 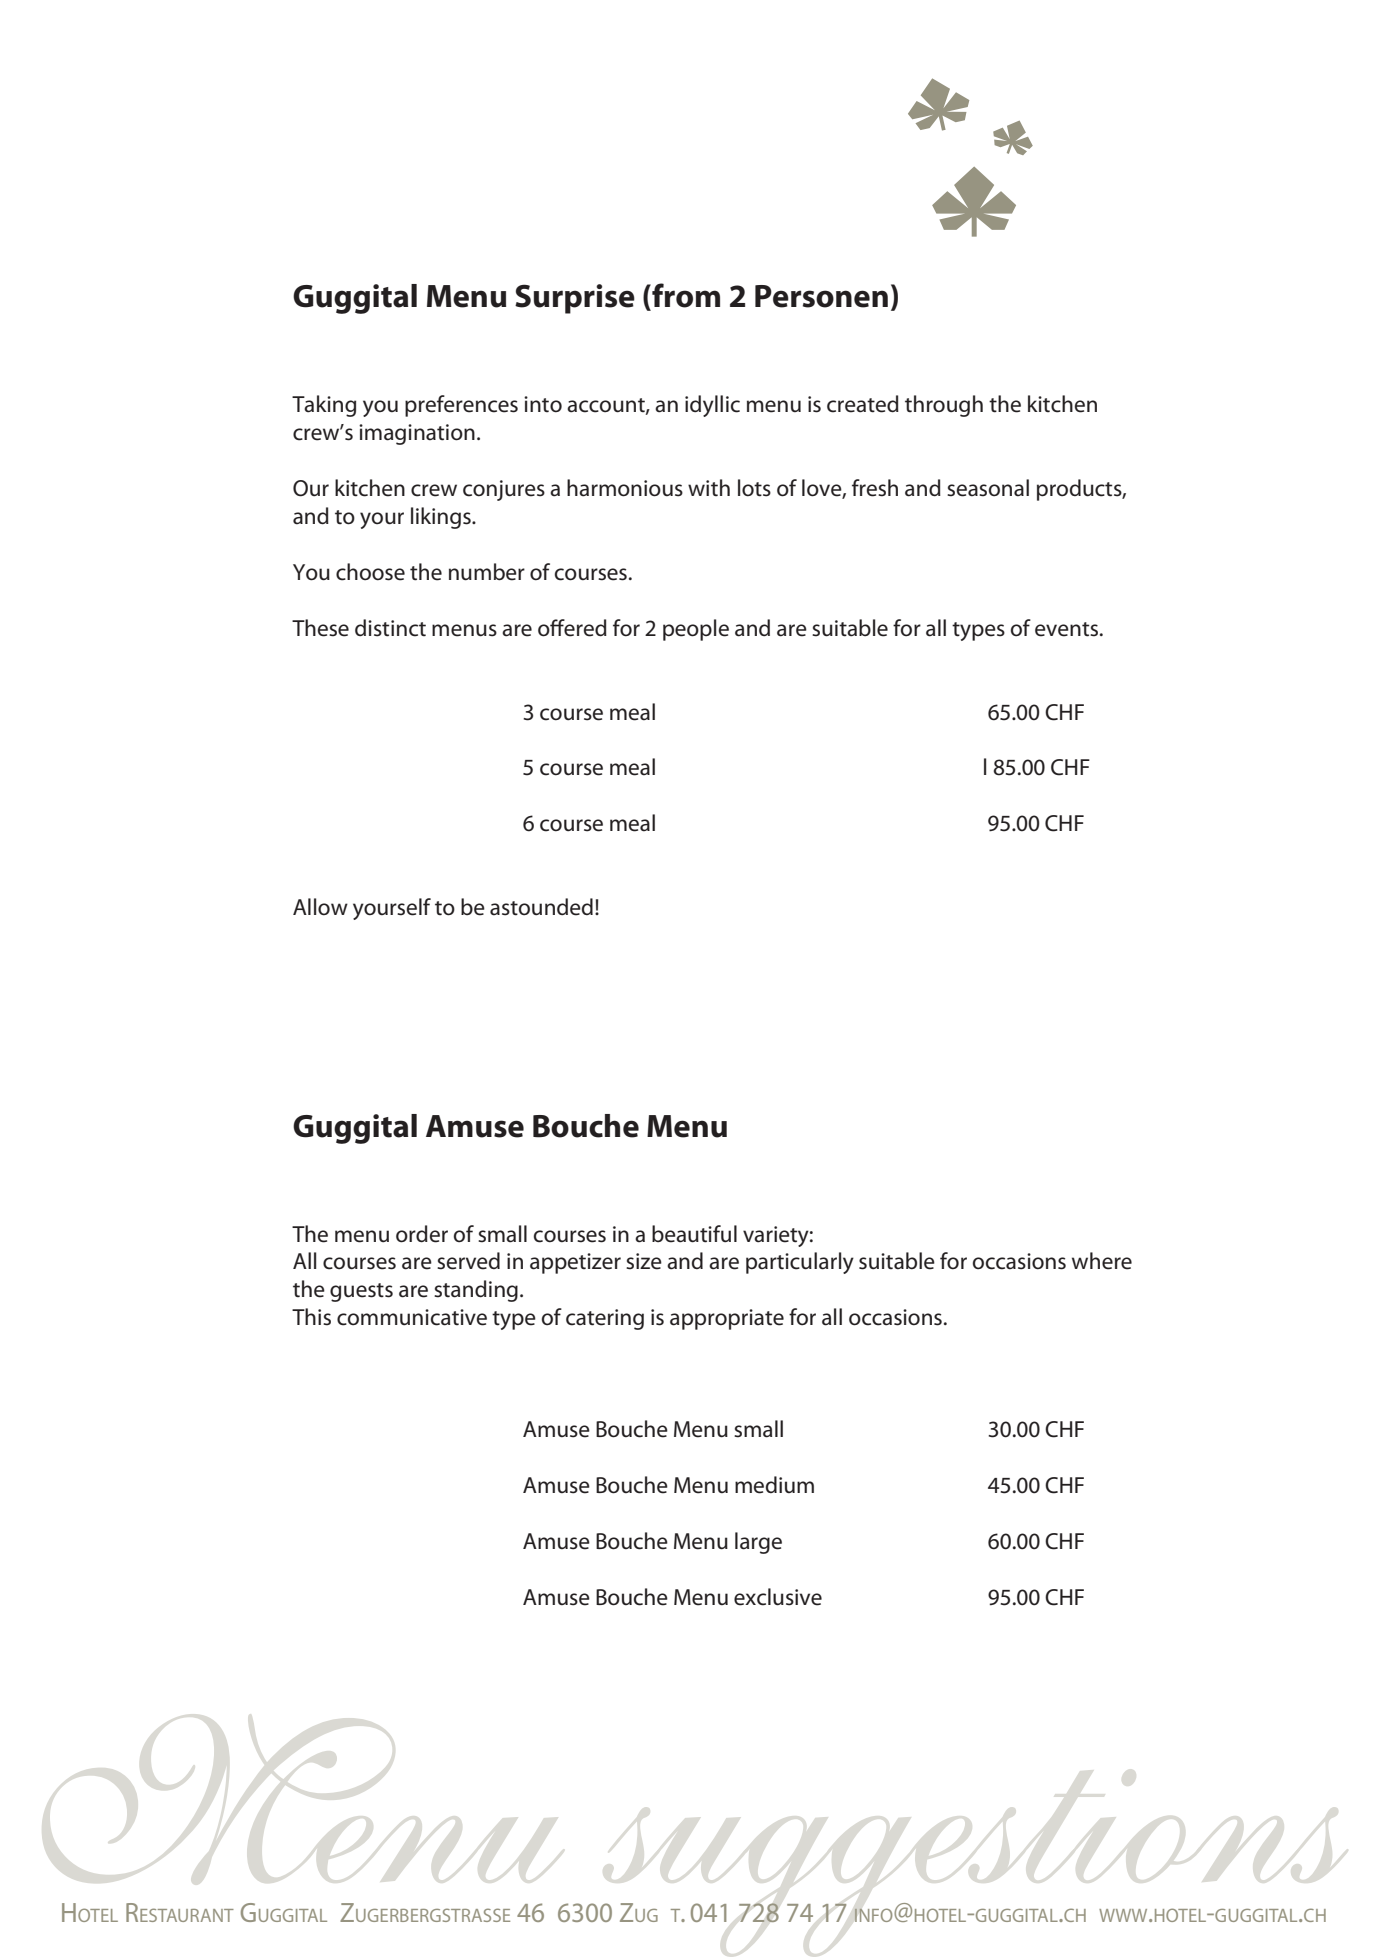 I want to click on people, so click(x=696, y=630).
